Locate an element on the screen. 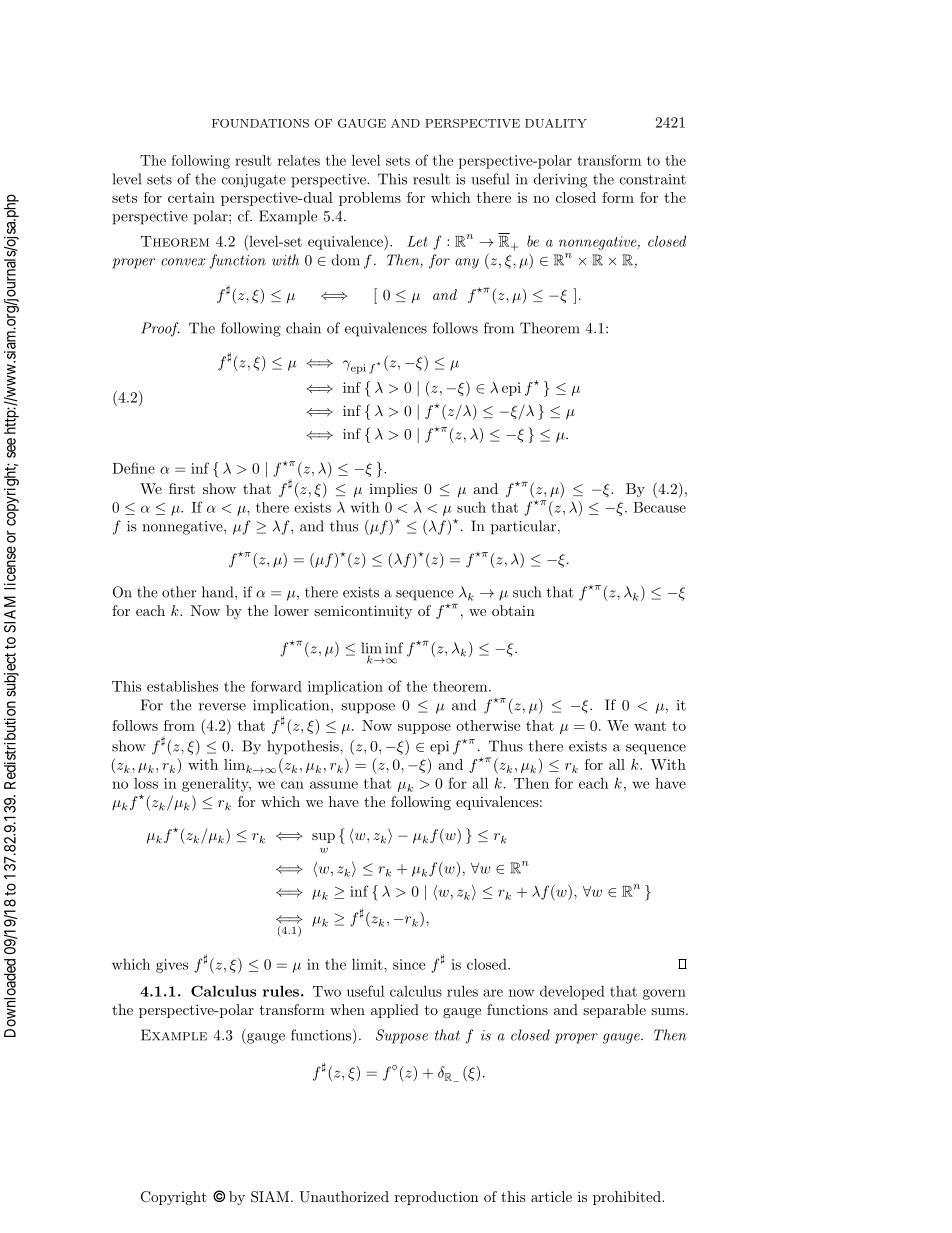 The width and height of the screenshot is (952, 1233). assume is located at coordinates (334, 785).
